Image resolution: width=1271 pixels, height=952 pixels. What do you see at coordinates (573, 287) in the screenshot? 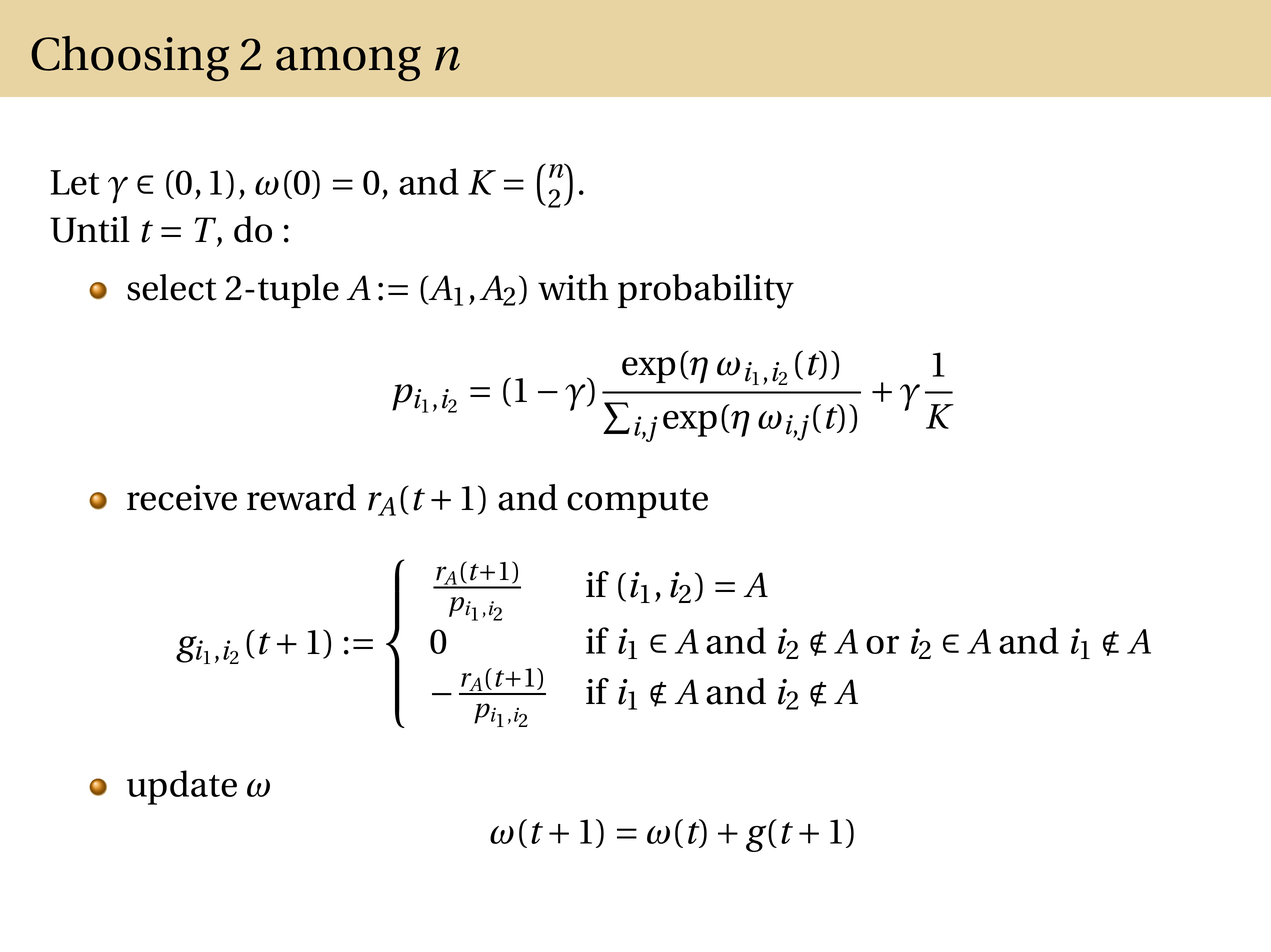
I see `with` at bounding box center [573, 287].
